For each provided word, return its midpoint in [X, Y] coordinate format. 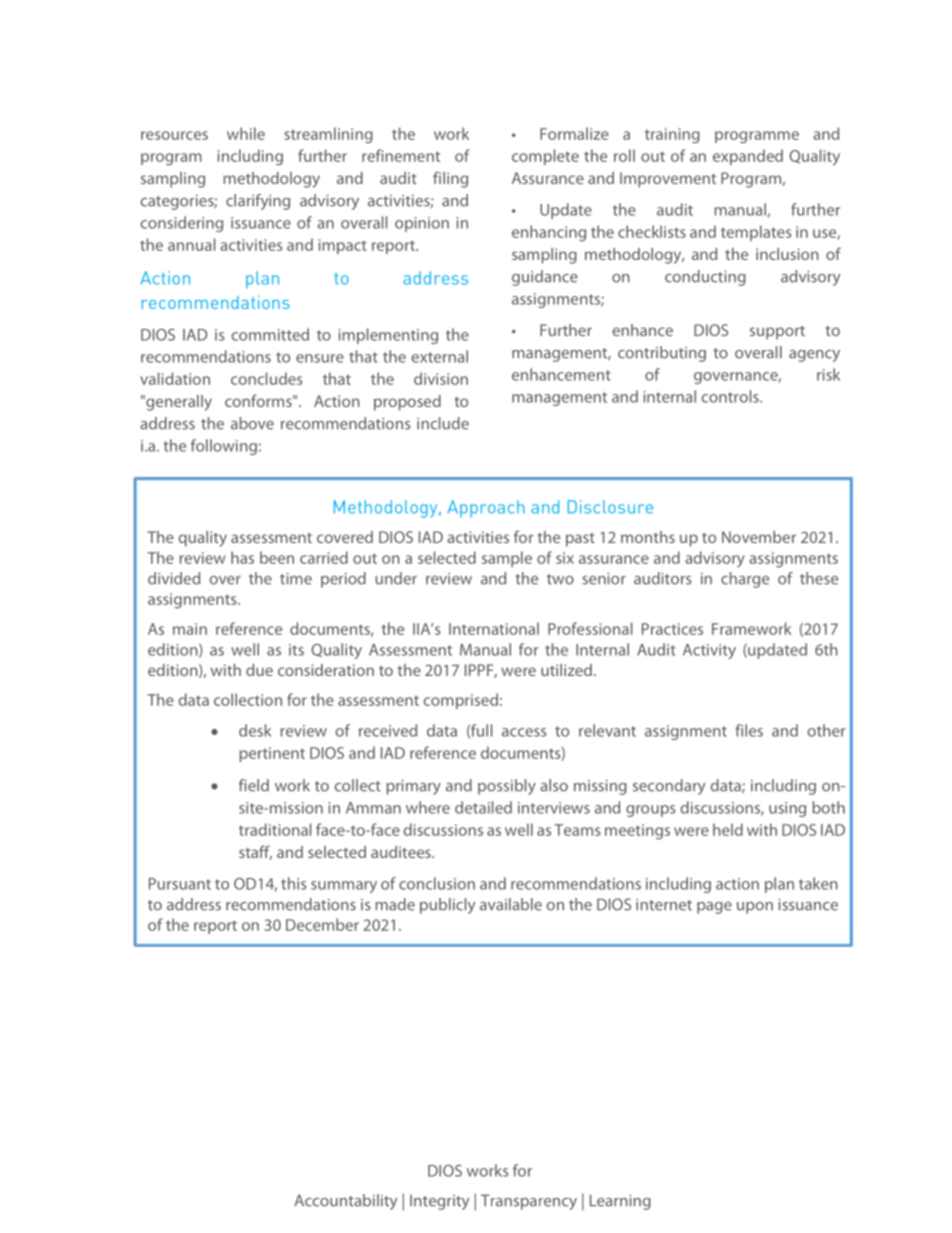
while [246, 133]
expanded [748, 157]
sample [507, 559]
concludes [267, 378]
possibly [507, 787]
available [511, 904]
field [254, 785]
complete [545, 157]
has [242, 557]
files [749, 730]
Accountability [345, 1202]
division [441, 378]
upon [755, 908]
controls [731, 396]
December [322, 924]
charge [745, 580]
